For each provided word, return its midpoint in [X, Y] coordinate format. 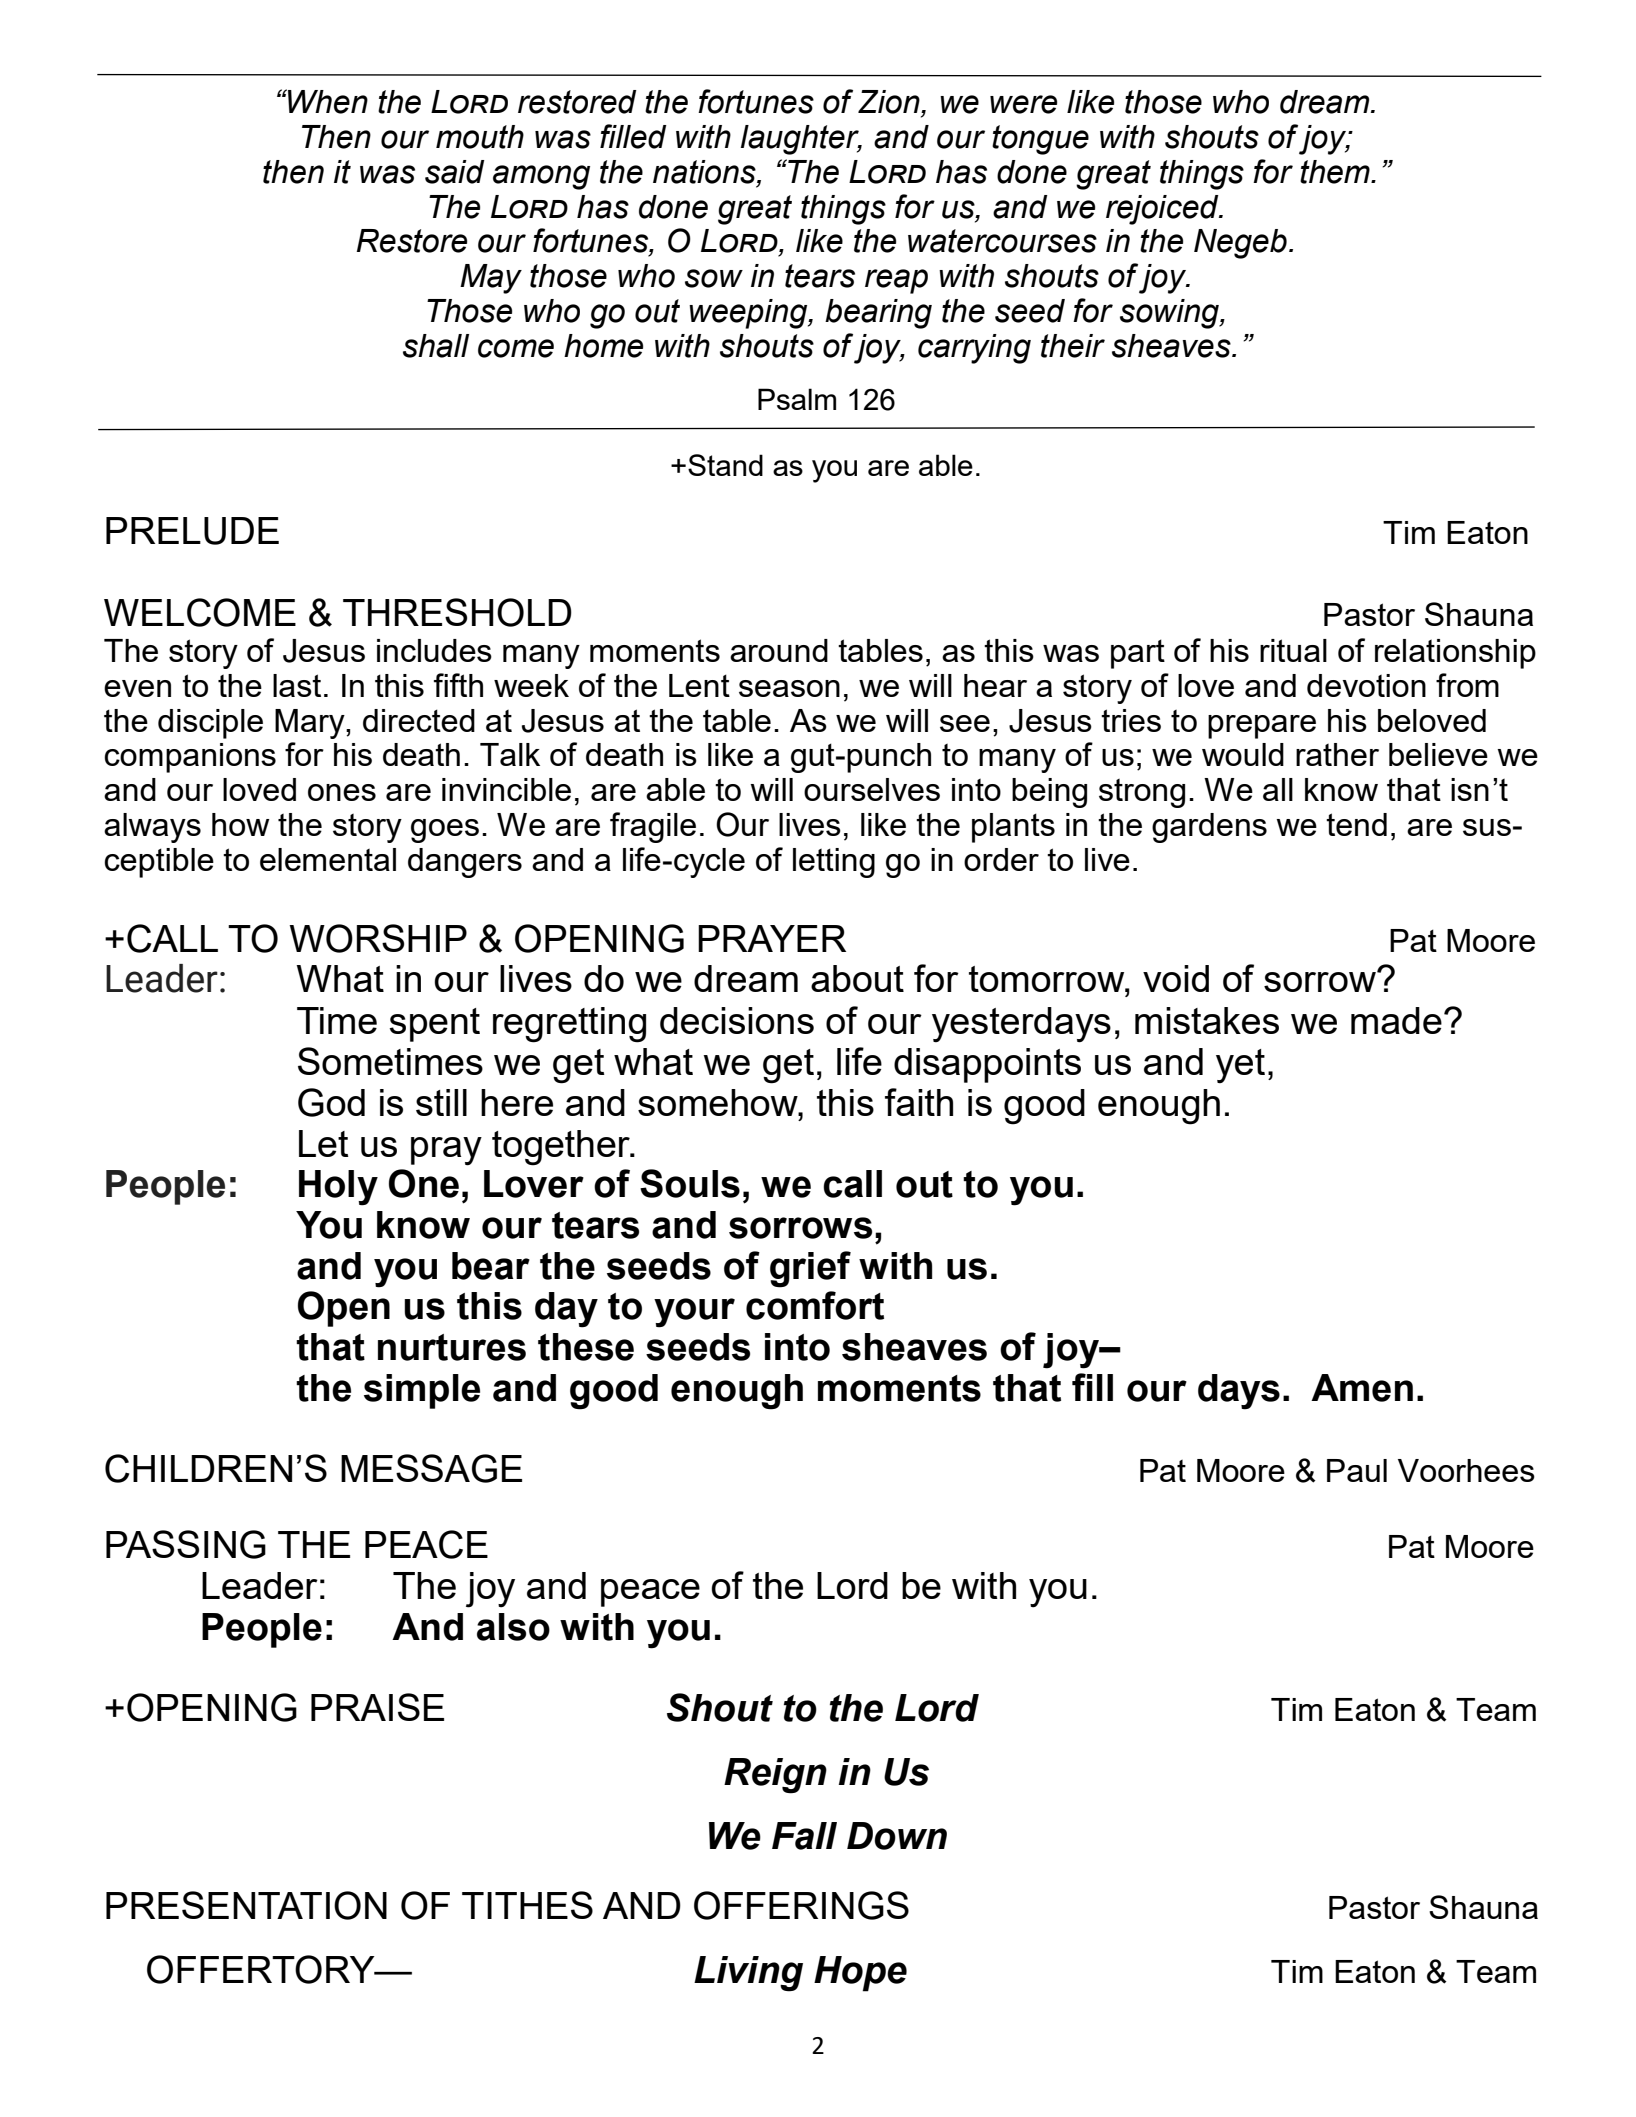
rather [1337, 754]
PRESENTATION [246, 1905]
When [327, 101]
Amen [1362, 1388]
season [789, 688]
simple [422, 1391]
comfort [815, 1305]
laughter [801, 140]
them [1336, 172]
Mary [311, 724]
